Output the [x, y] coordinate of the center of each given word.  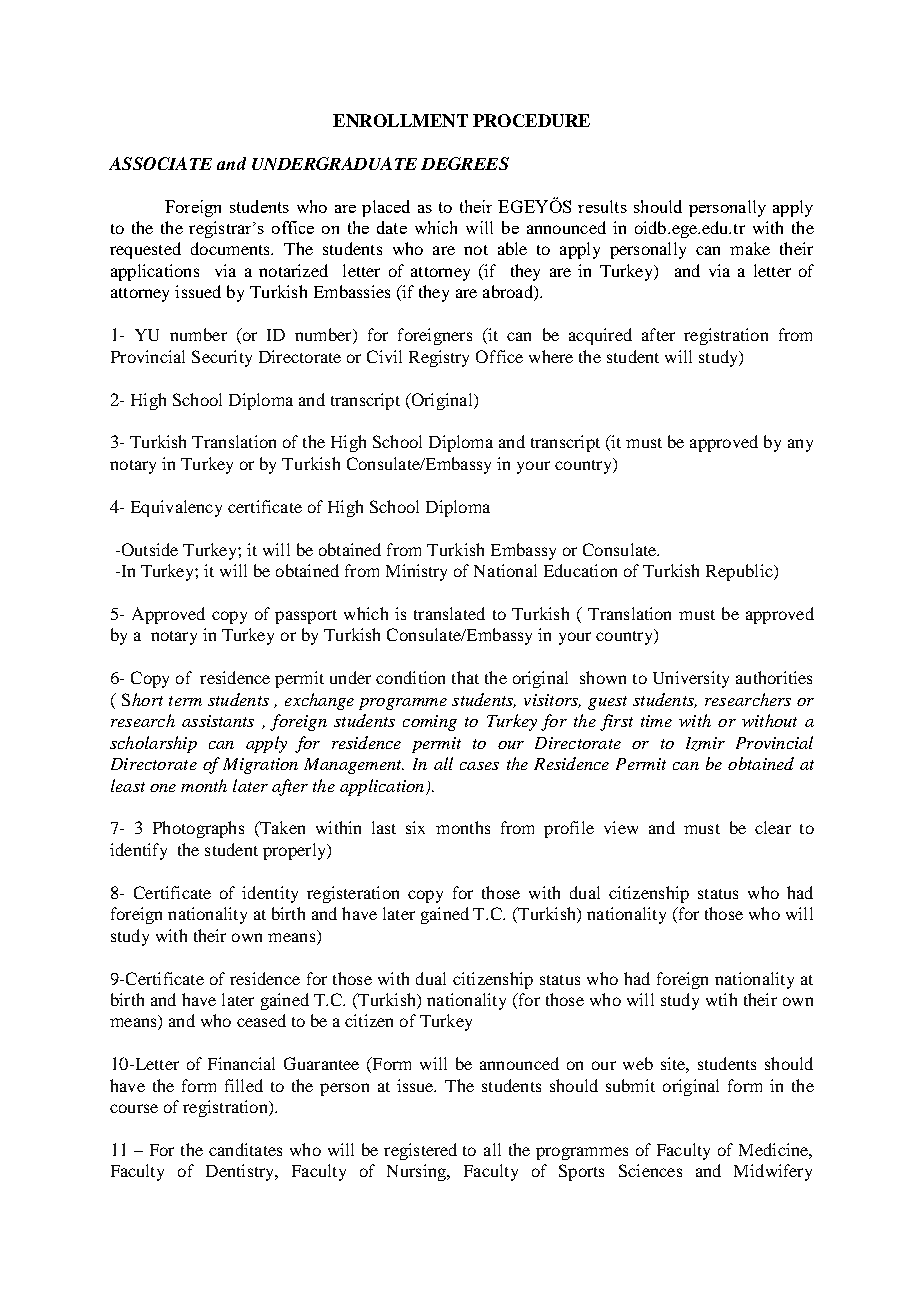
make [750, 248]
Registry [439, 358]
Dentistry [241, 1172]
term [185, 701]
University [691, 679]
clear [773, 827]
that [465, 677]
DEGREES [465, 163]
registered [420, 1151]
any [800, 445]
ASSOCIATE [160, 163]
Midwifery [773, 1172]
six [415, 827]
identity [270, 894]
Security [222, 358]
